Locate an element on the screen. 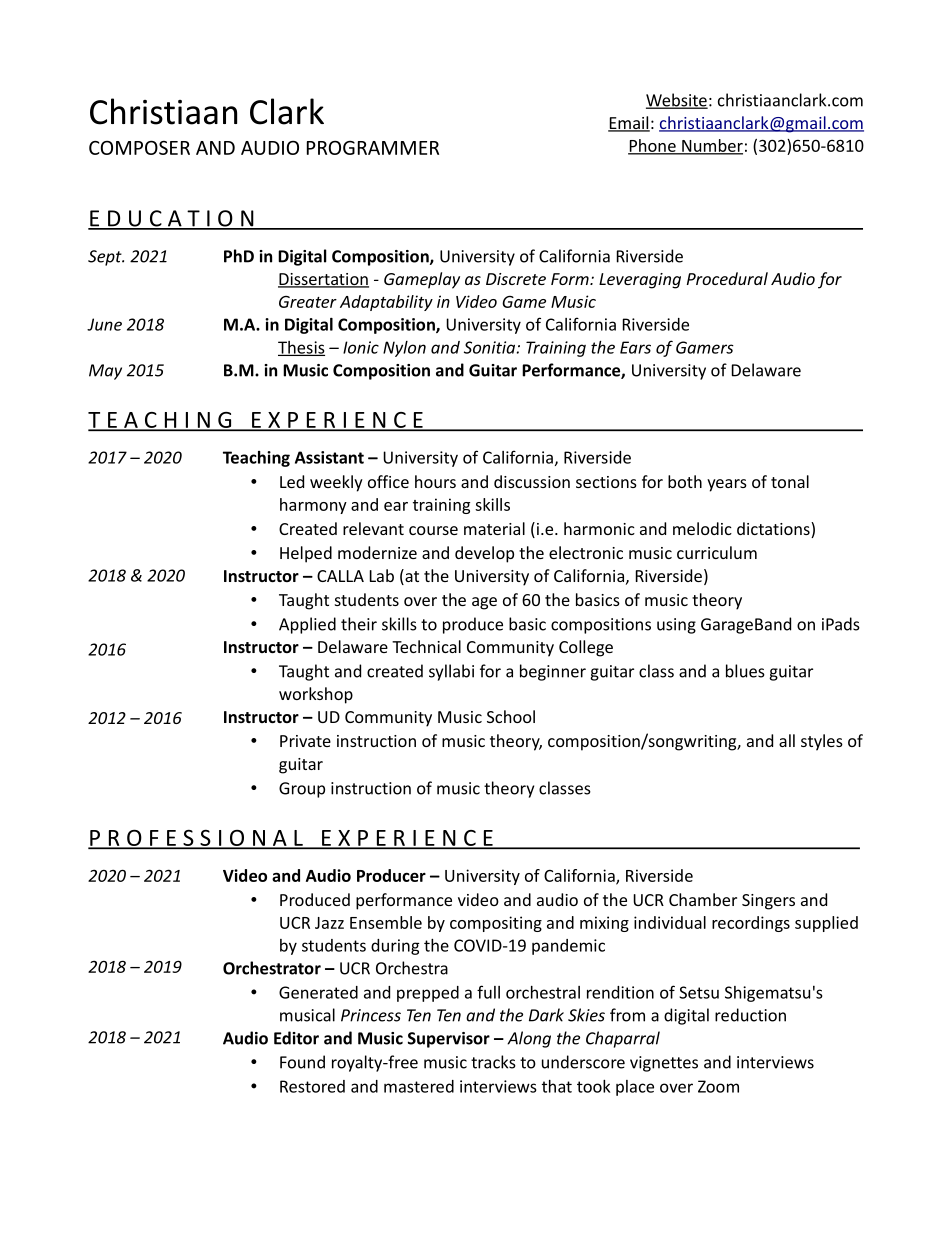 The width and height of the screenshot is (952, 1233). May is located at coordinates (105, 372).
